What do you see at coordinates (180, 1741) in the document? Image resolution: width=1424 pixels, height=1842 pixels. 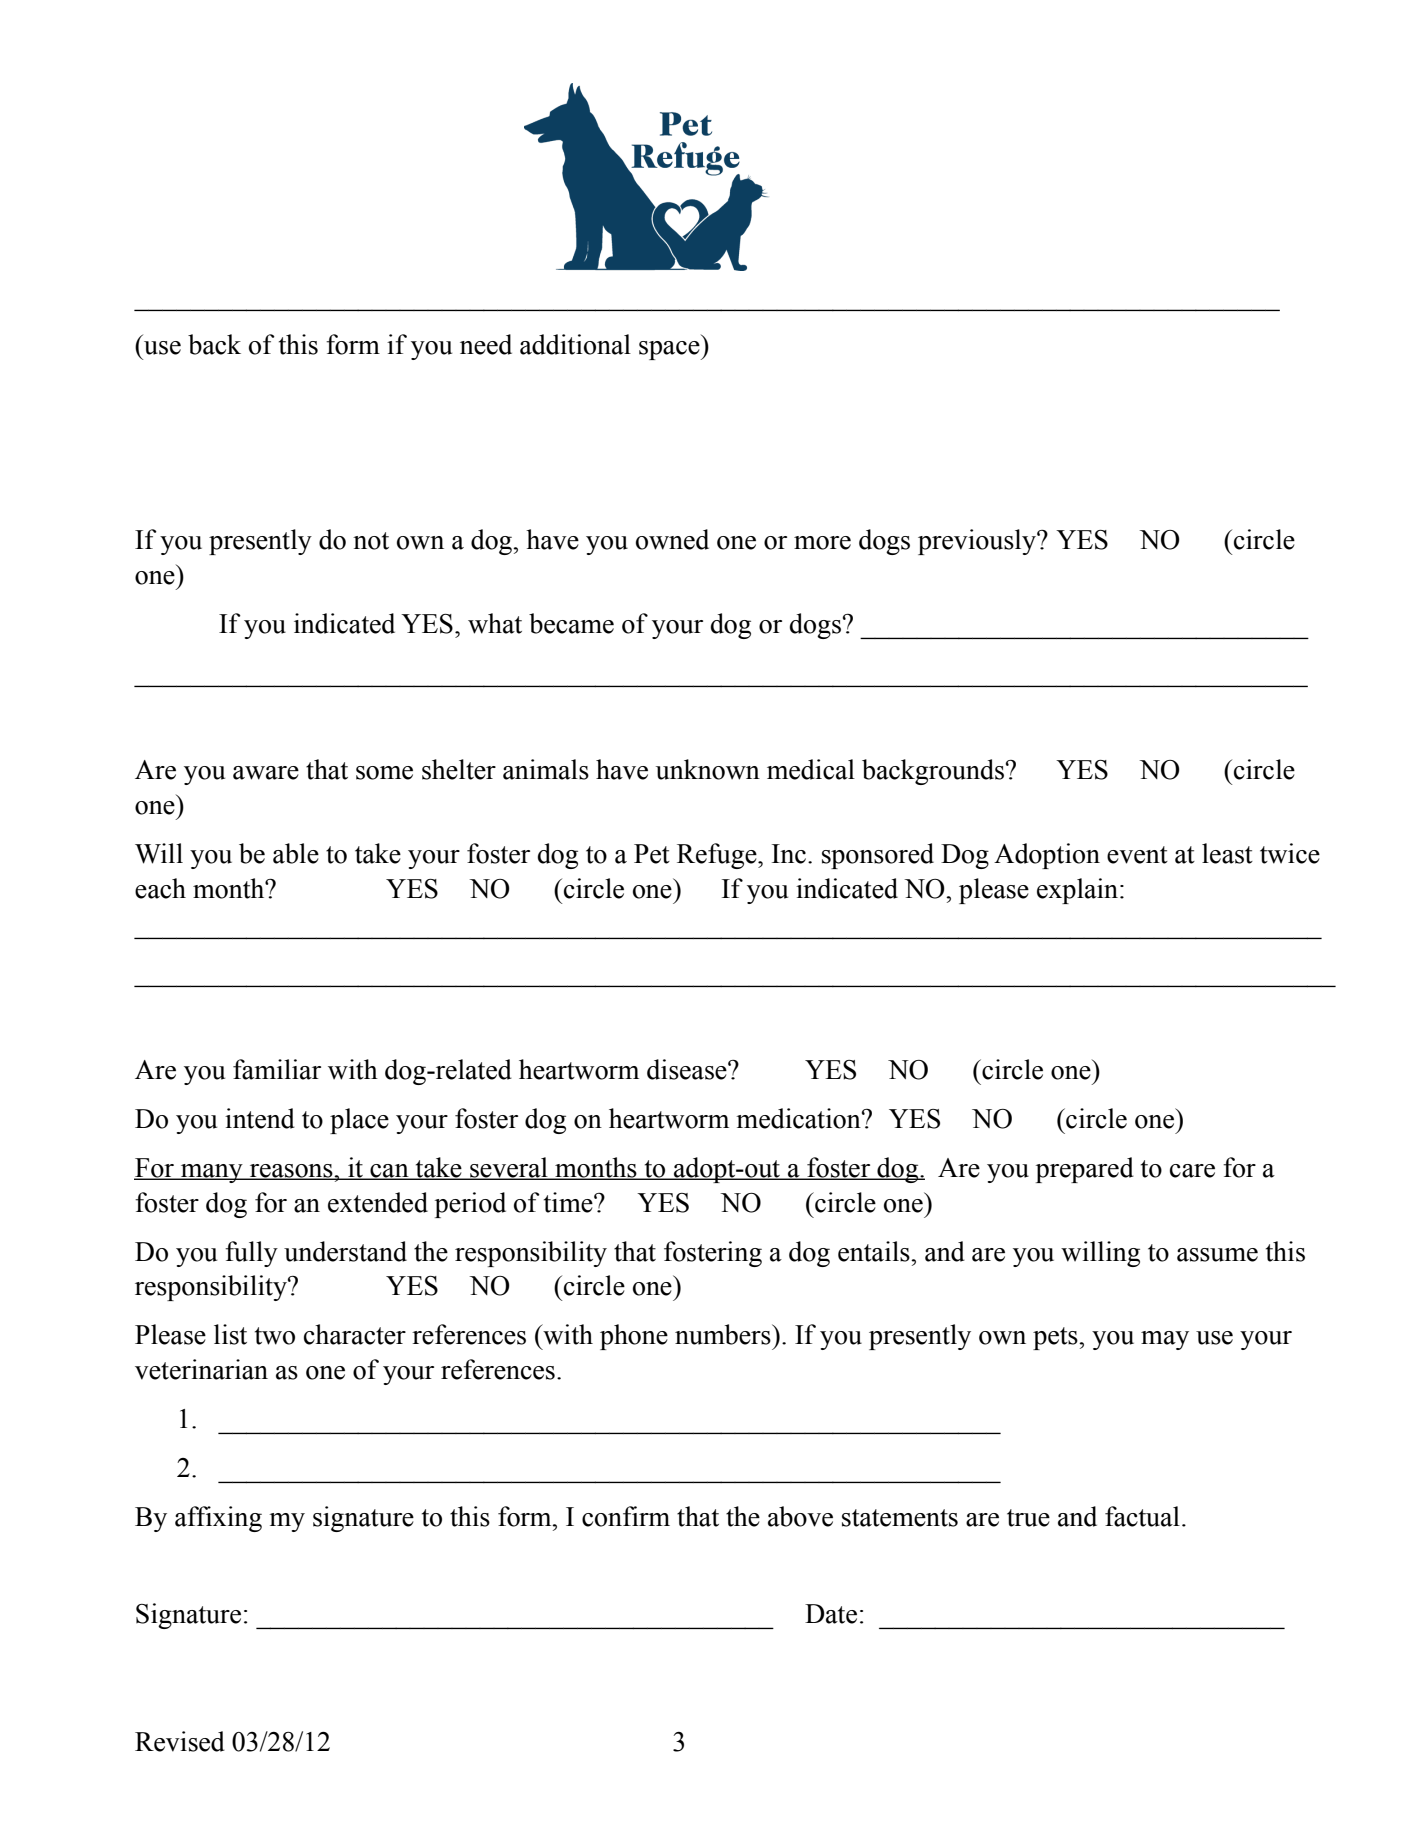 I see `Revised` at bounding box center [180, 1741].
